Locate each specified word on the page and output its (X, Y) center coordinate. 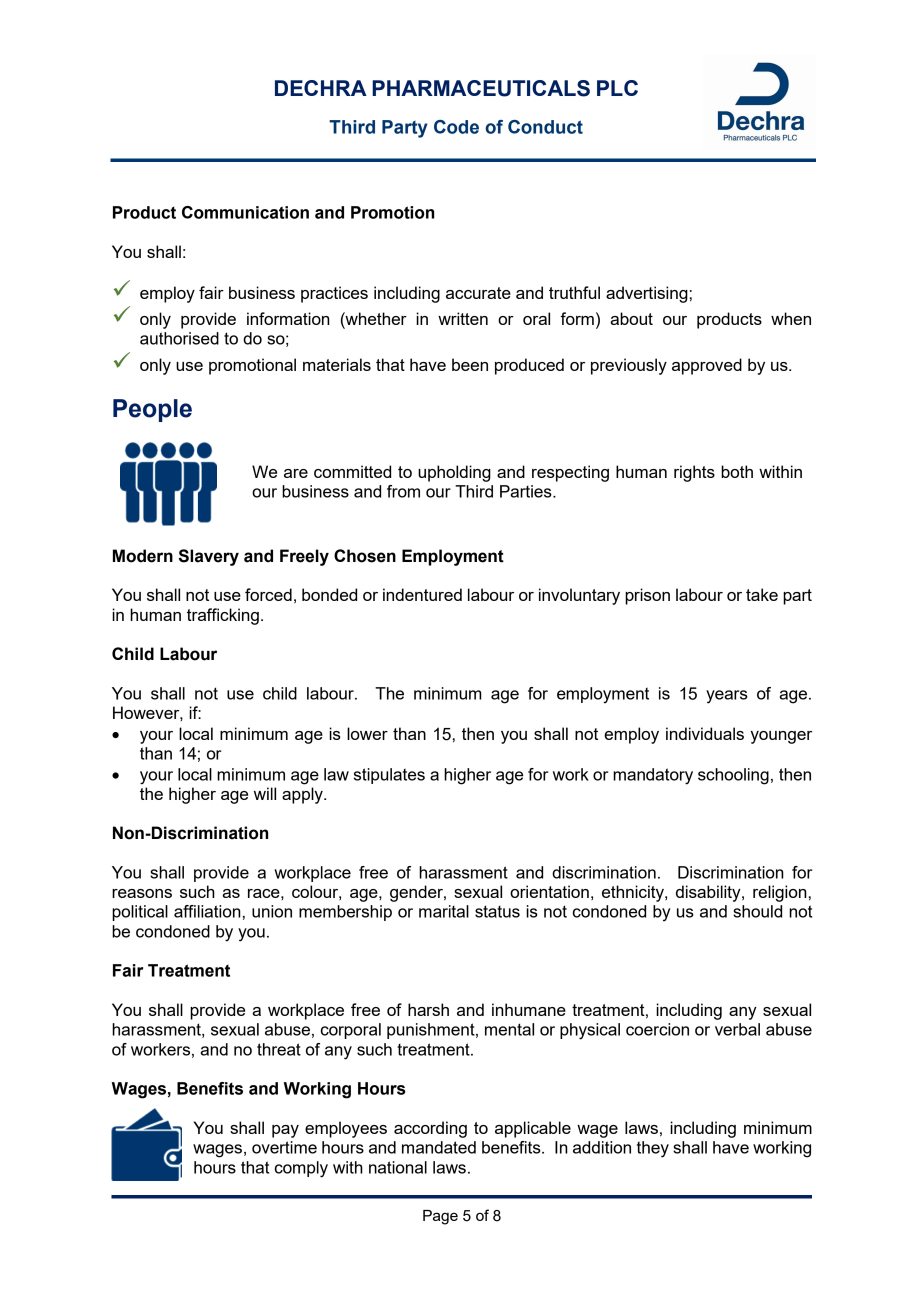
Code (456, 127)
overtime (284, 1147)
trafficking (223, 616)
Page (440, 1217)
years (727, 697)
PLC (617, 88)
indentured (422, 594)
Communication (245, 212)
